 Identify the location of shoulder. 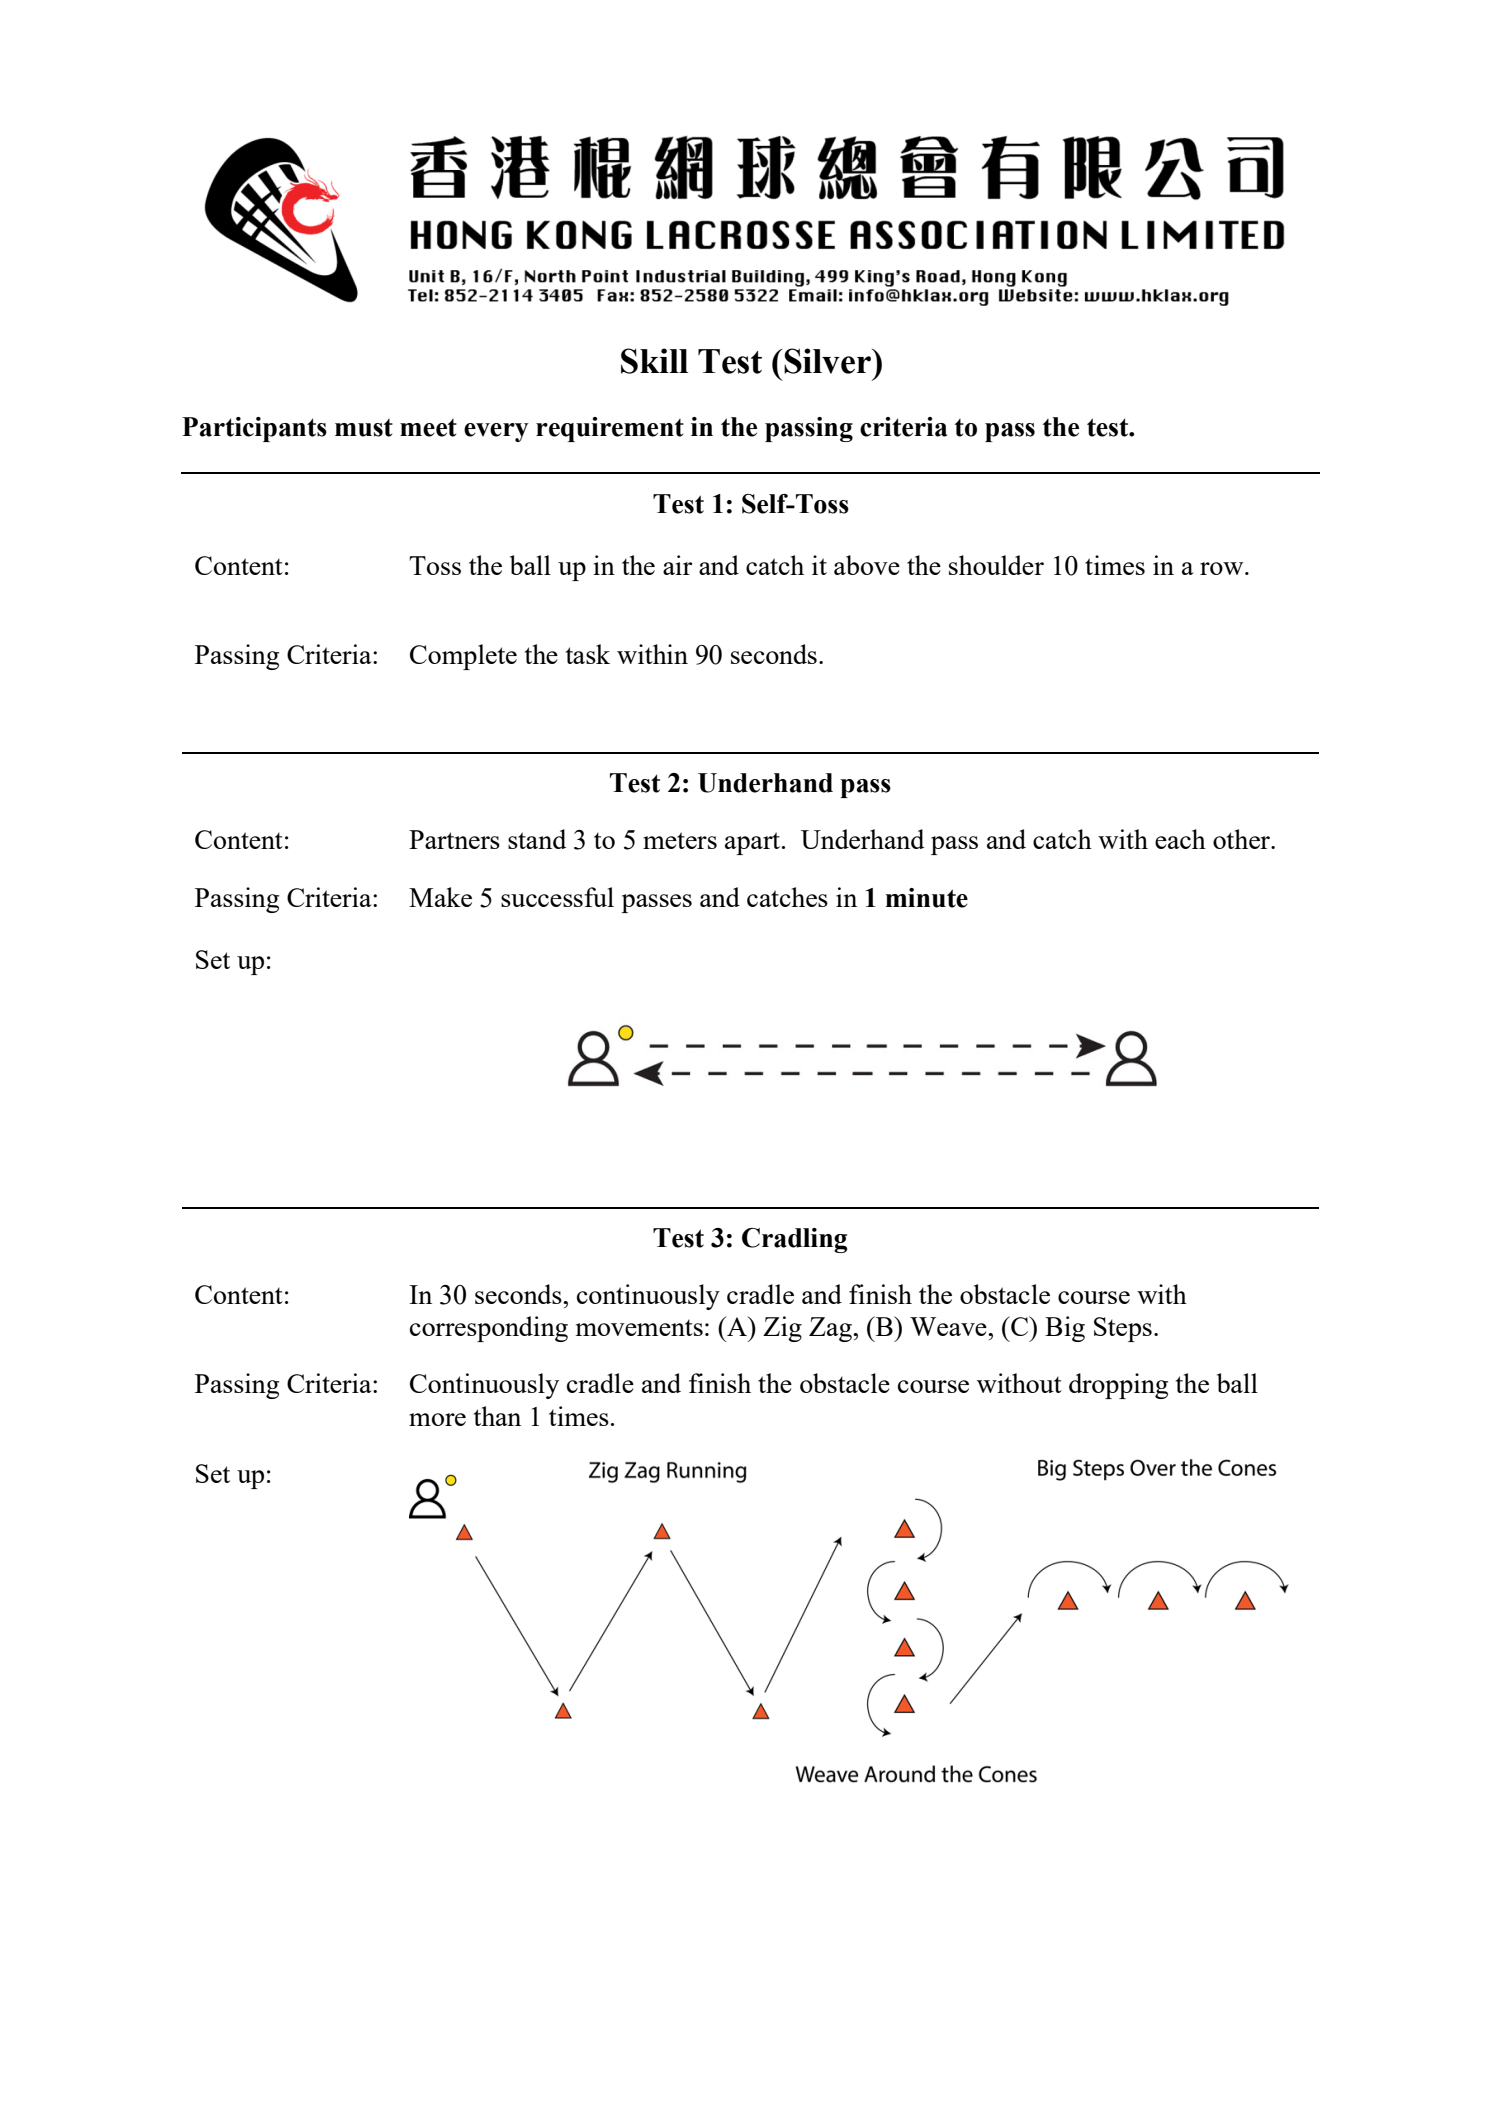
(996, 565).
